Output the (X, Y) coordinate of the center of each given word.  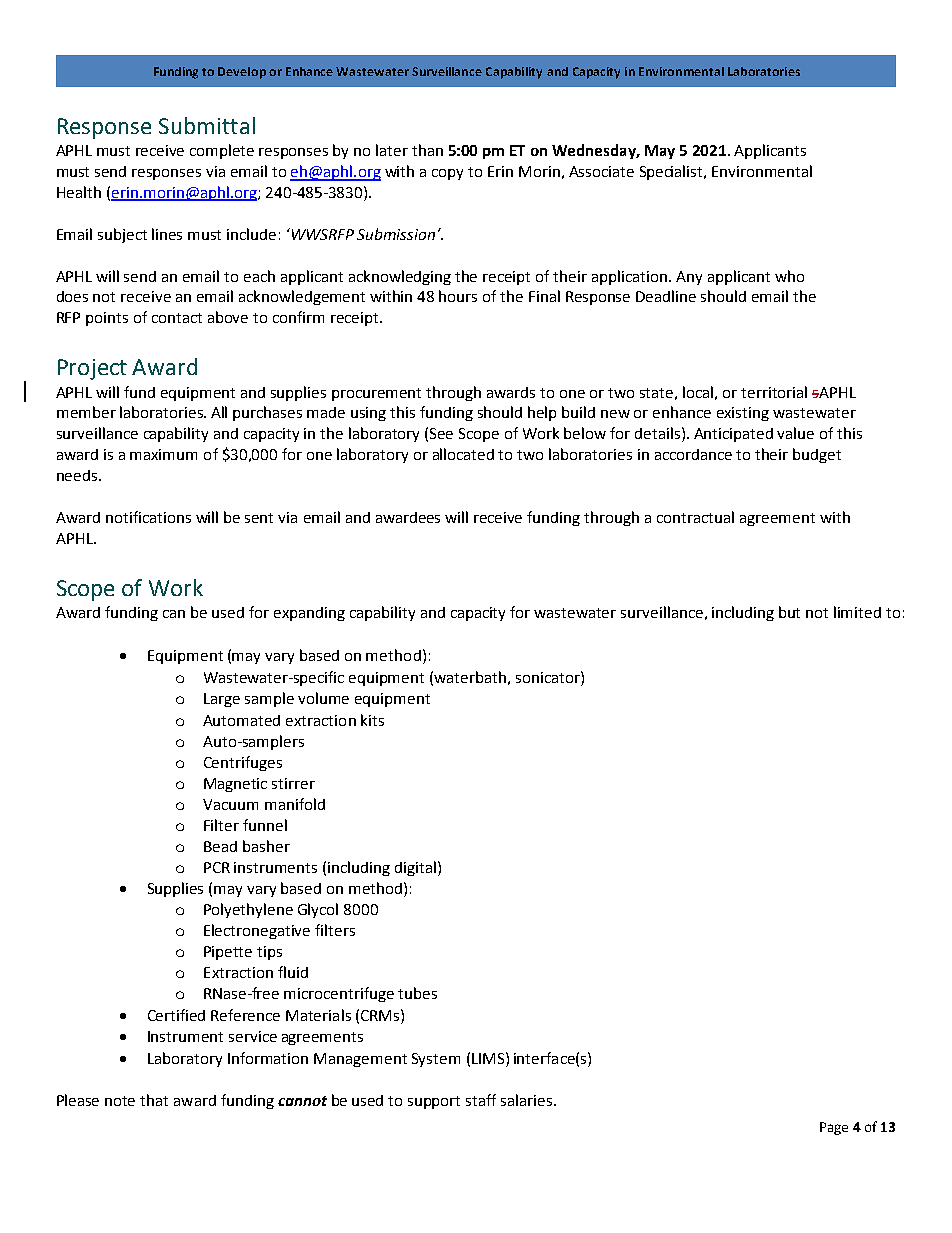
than (427, 150)
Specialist (672, 172)
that (154, 1100)
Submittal (207, 125)
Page (834, 1128)
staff (481, 1100)
